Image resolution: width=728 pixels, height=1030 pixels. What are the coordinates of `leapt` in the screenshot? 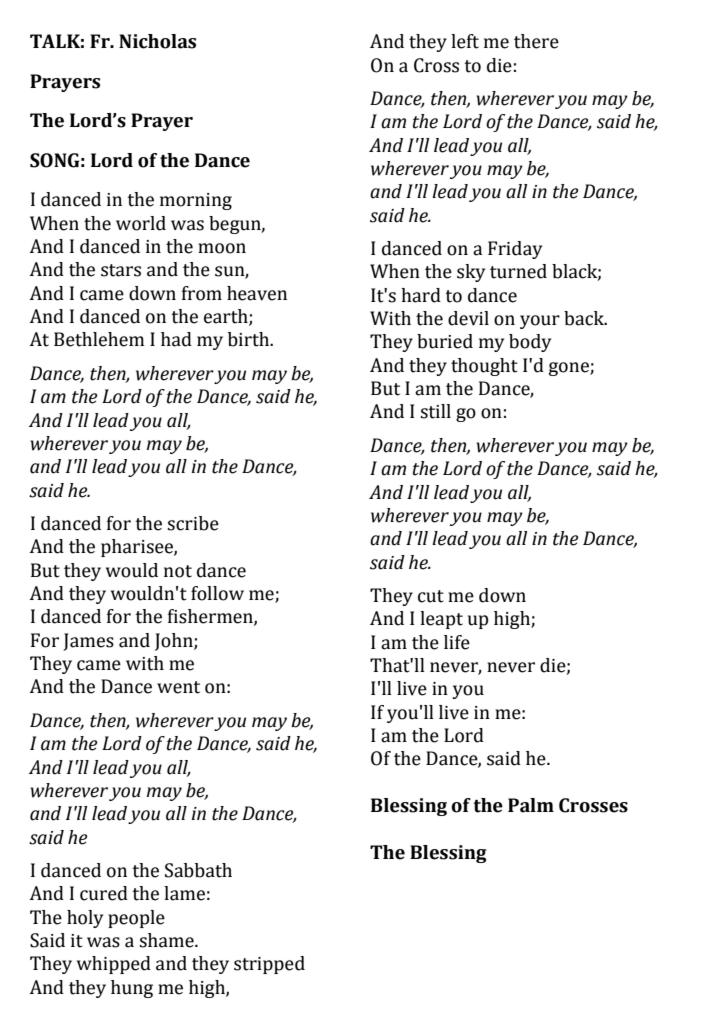 It's located at (441, 620).
